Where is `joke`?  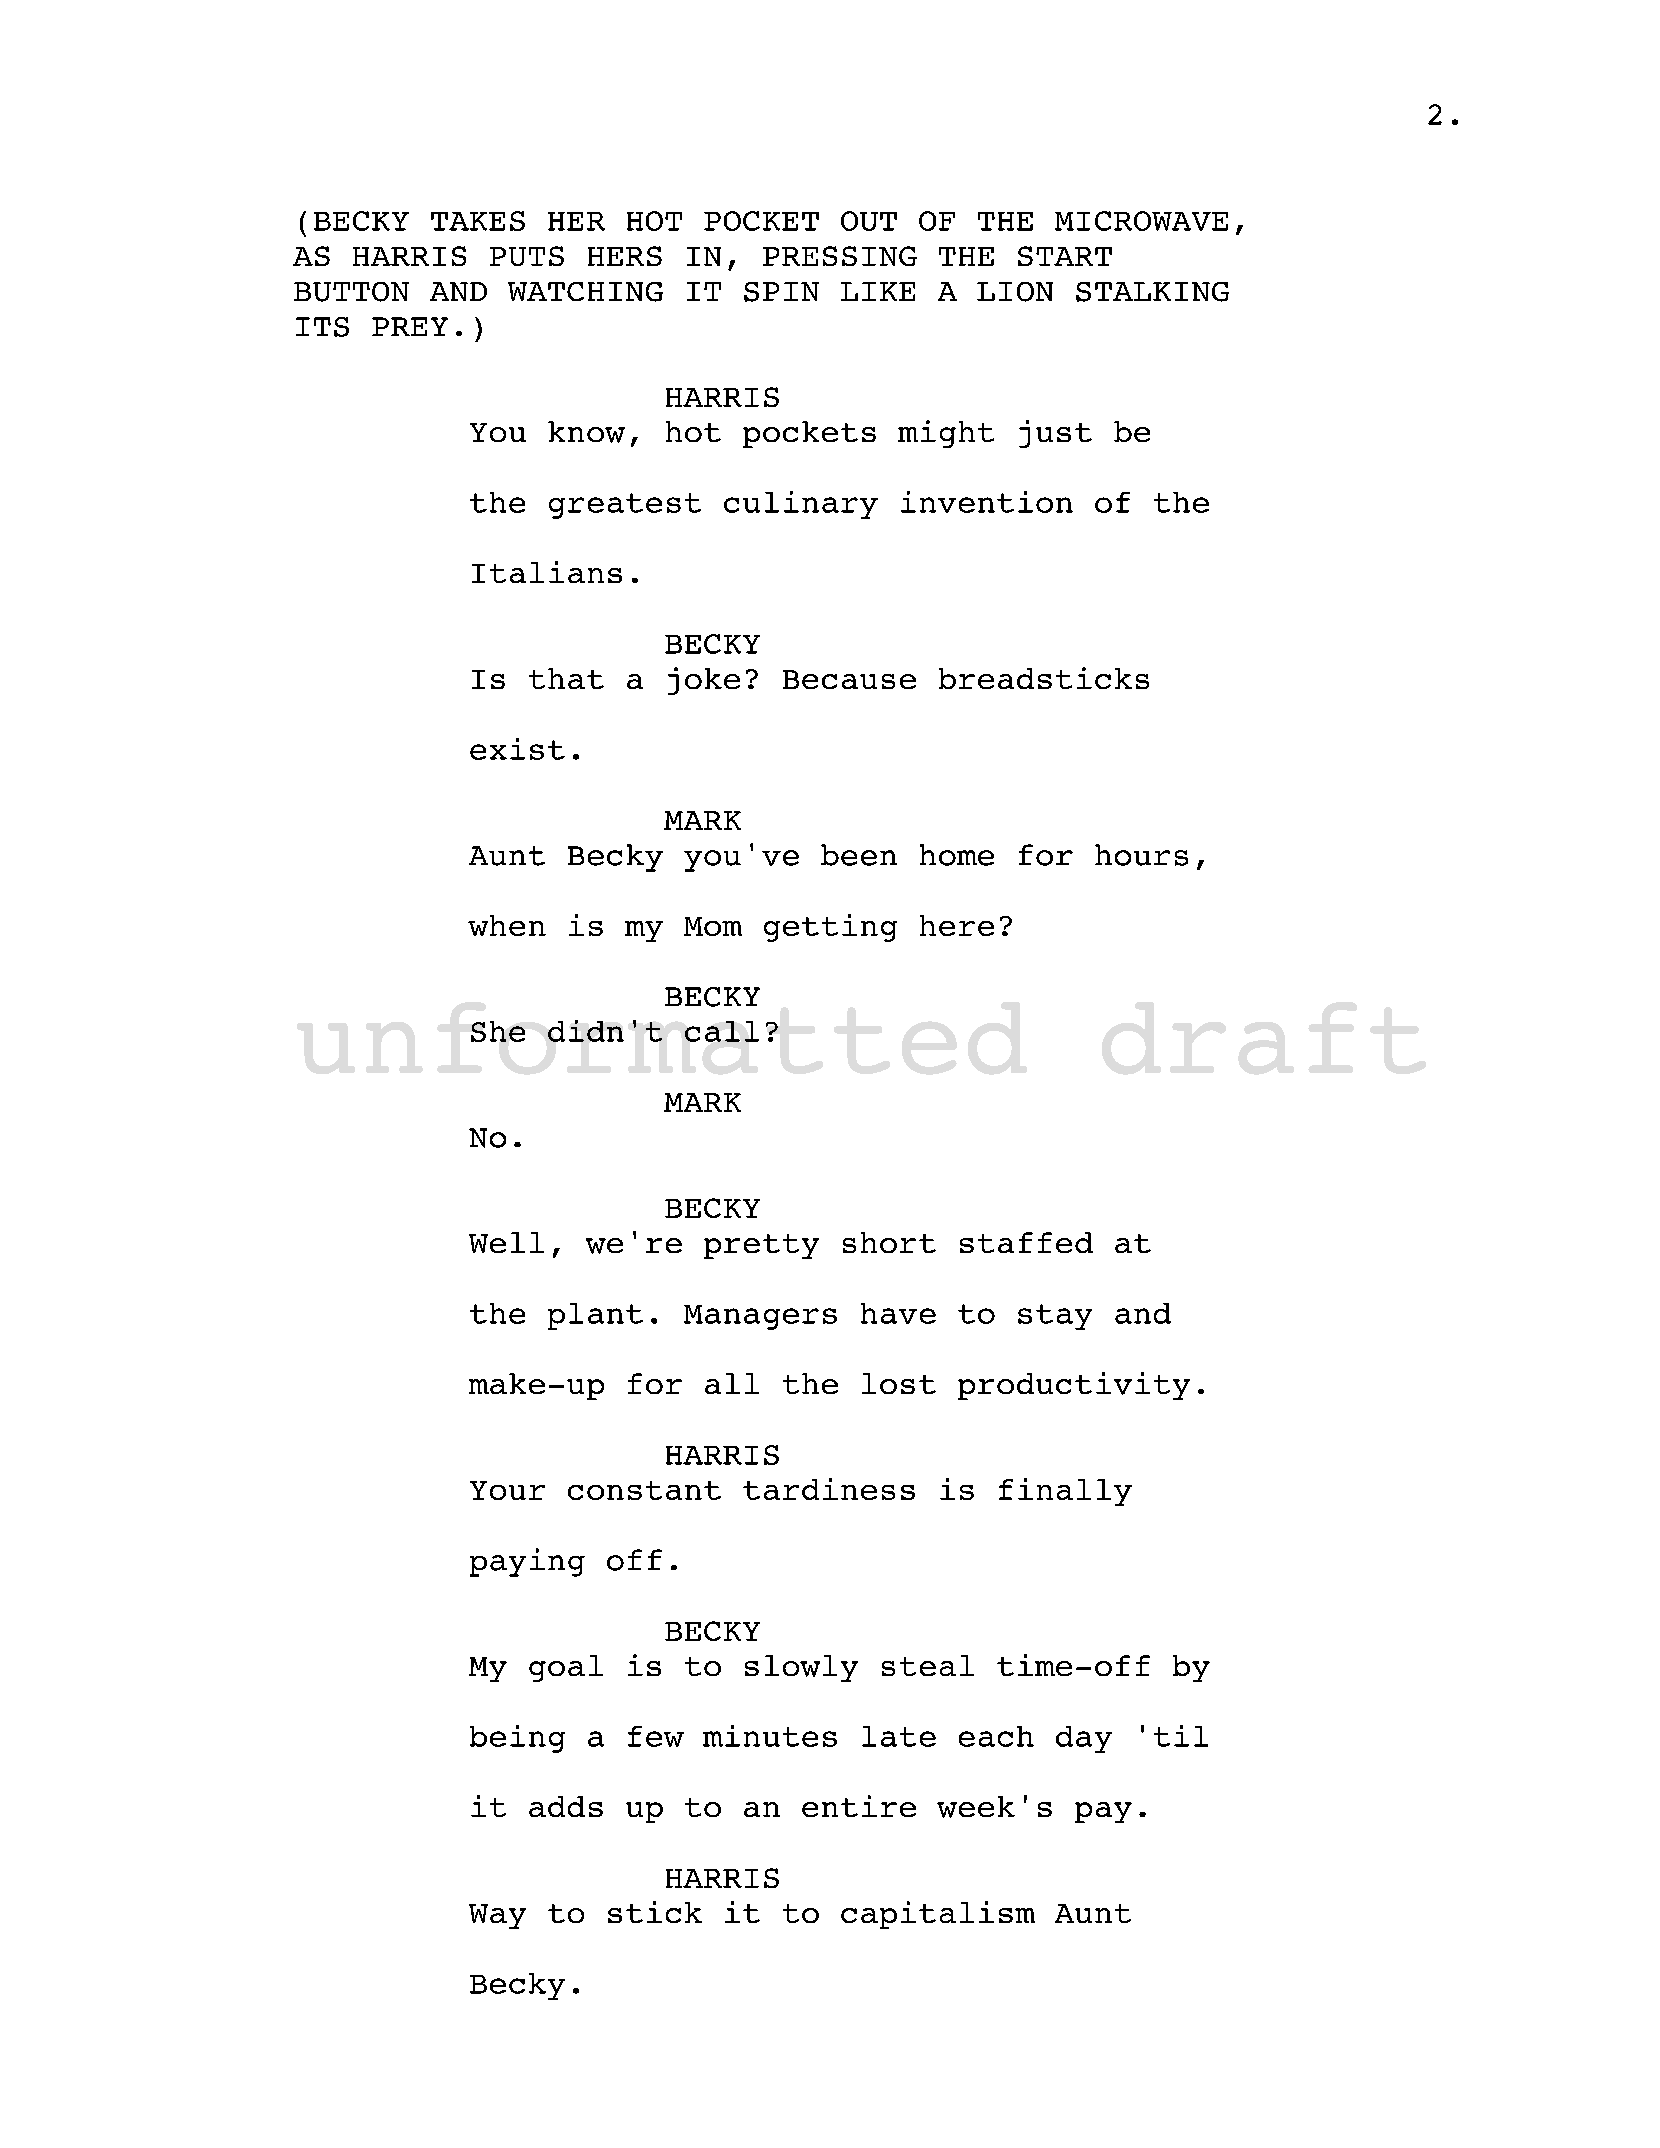 joke is located at coordinates (704, 681).
